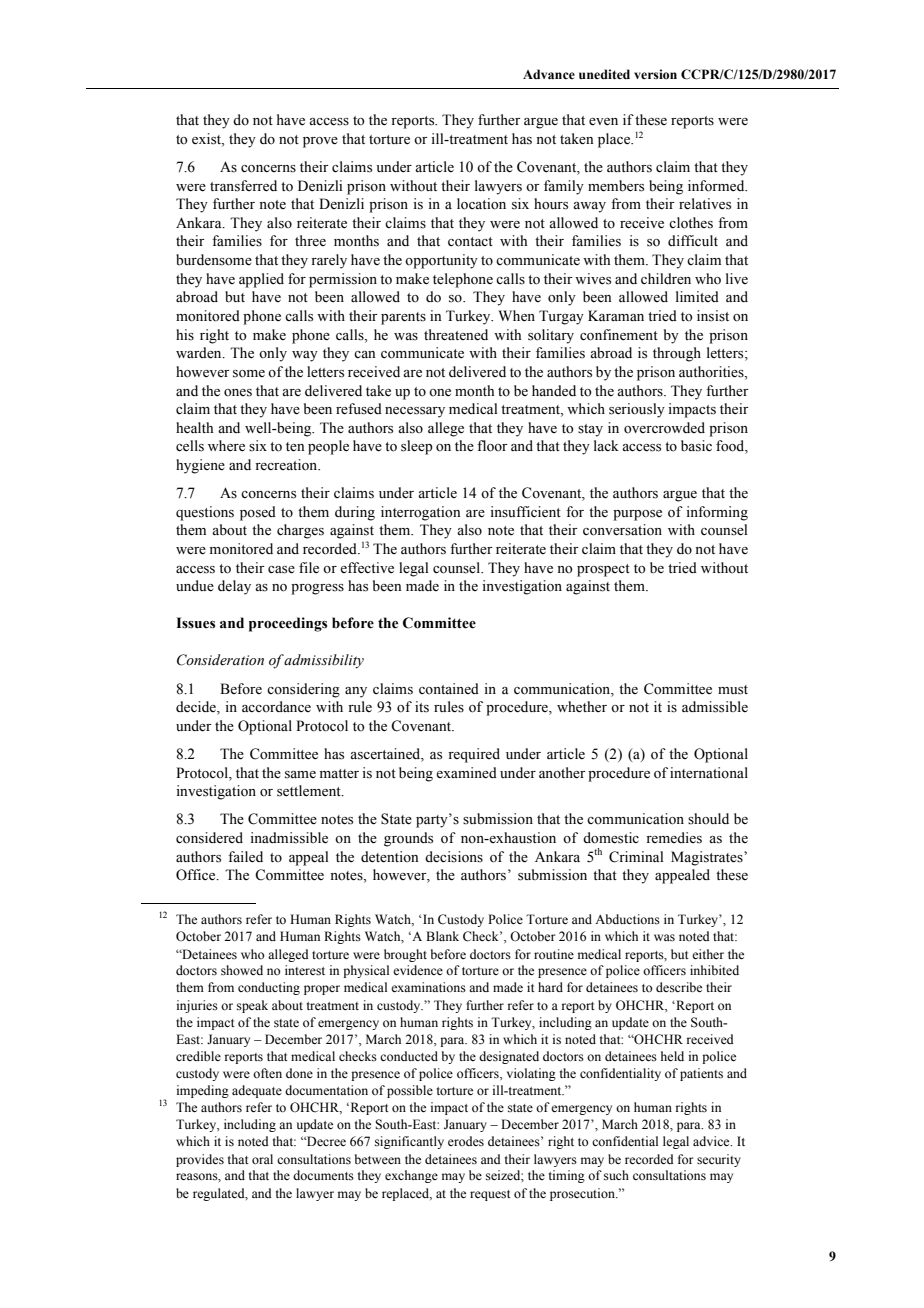 The image size is (924, 1308). Describe the element at coordinates (655, 74) in the screenshot. I see `version` at that location.
